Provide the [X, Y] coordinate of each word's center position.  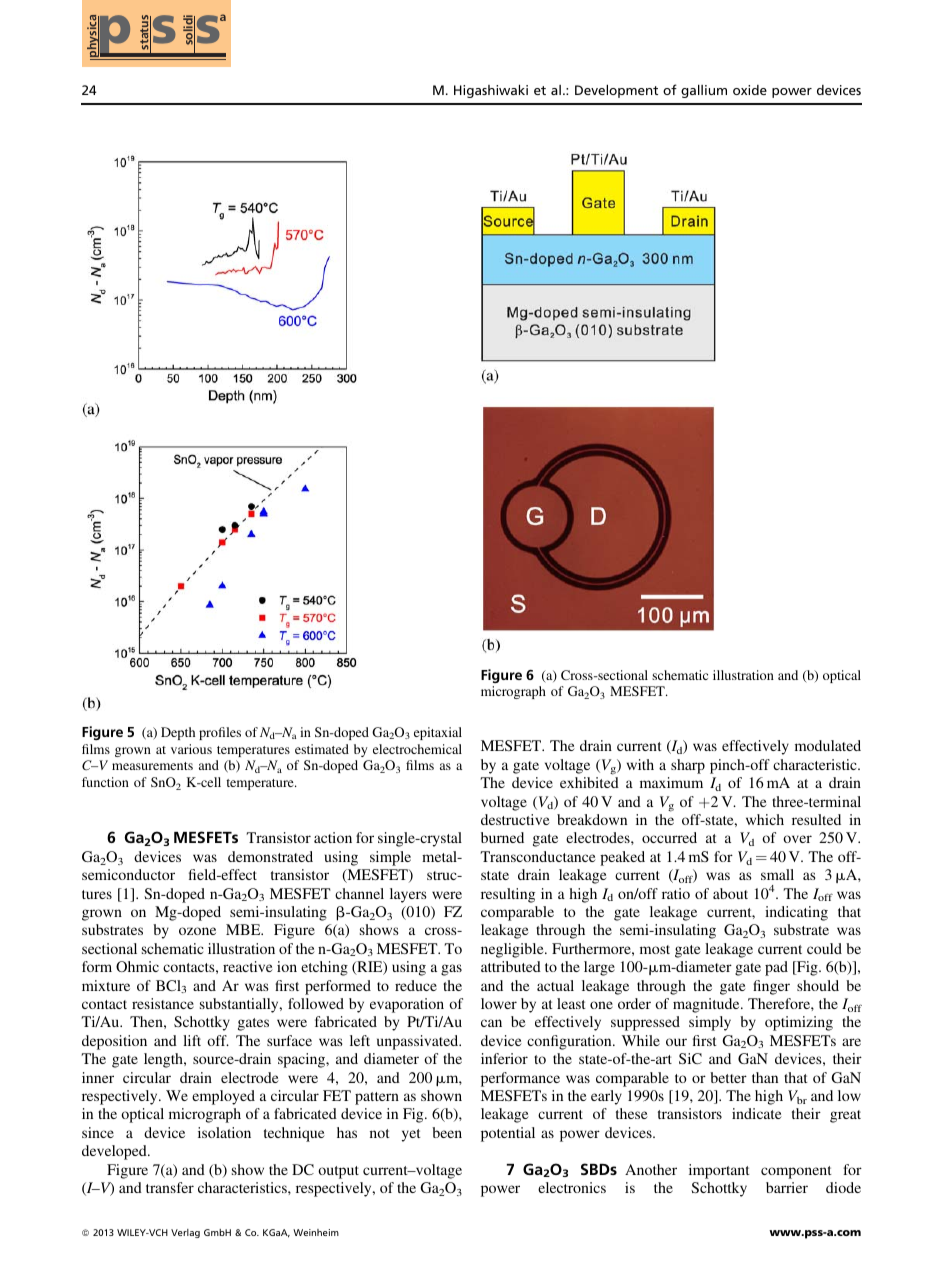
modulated [828, 745]
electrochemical [417, 749]
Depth [178, 733]
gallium [704, 91]
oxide [750, 90]
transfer [170, 1187]
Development [616, 91]
